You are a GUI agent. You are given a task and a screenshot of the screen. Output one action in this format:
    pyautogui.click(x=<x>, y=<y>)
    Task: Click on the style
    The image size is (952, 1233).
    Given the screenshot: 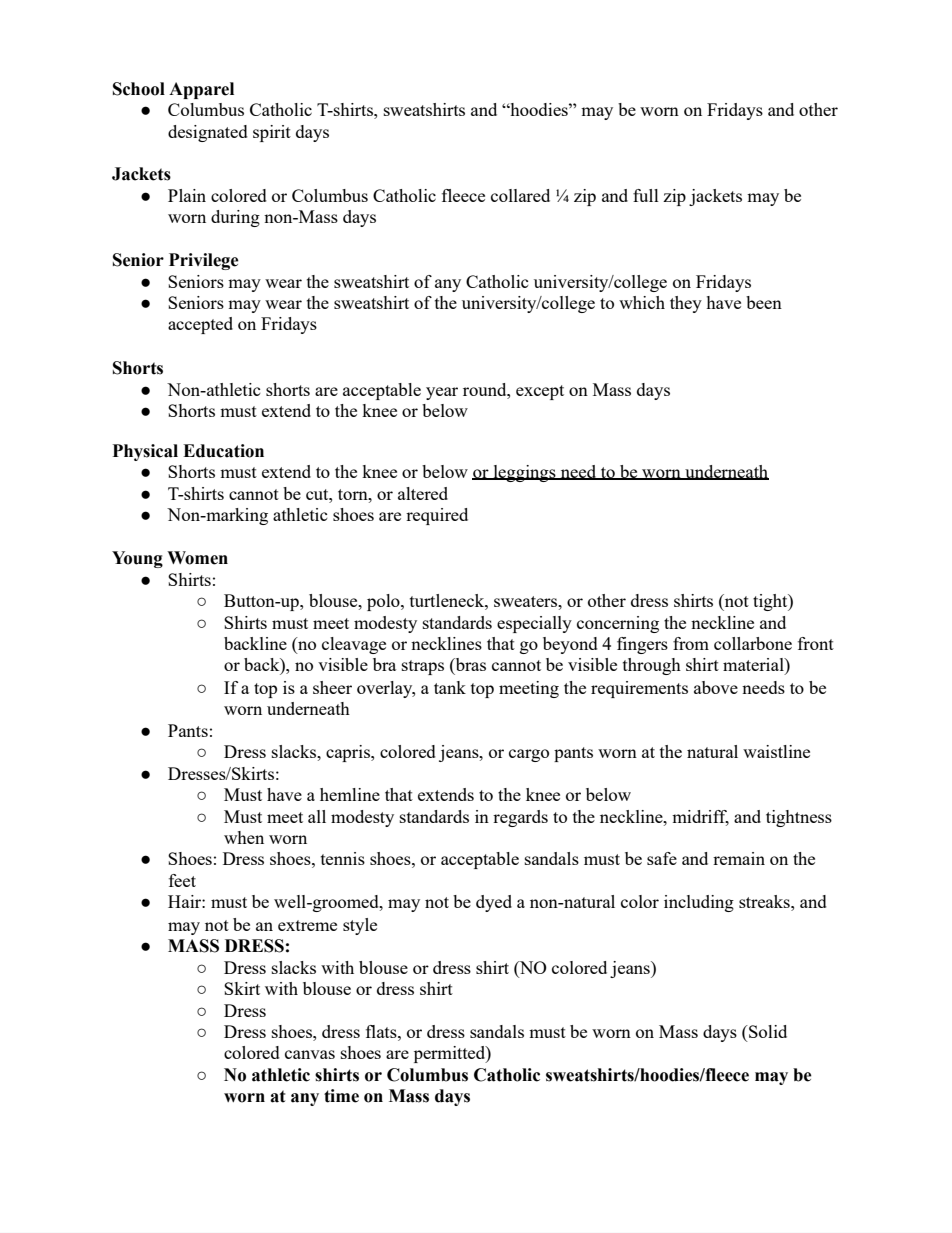 What is the action you would take?
    pyautogui.click(x=360, y=926)
